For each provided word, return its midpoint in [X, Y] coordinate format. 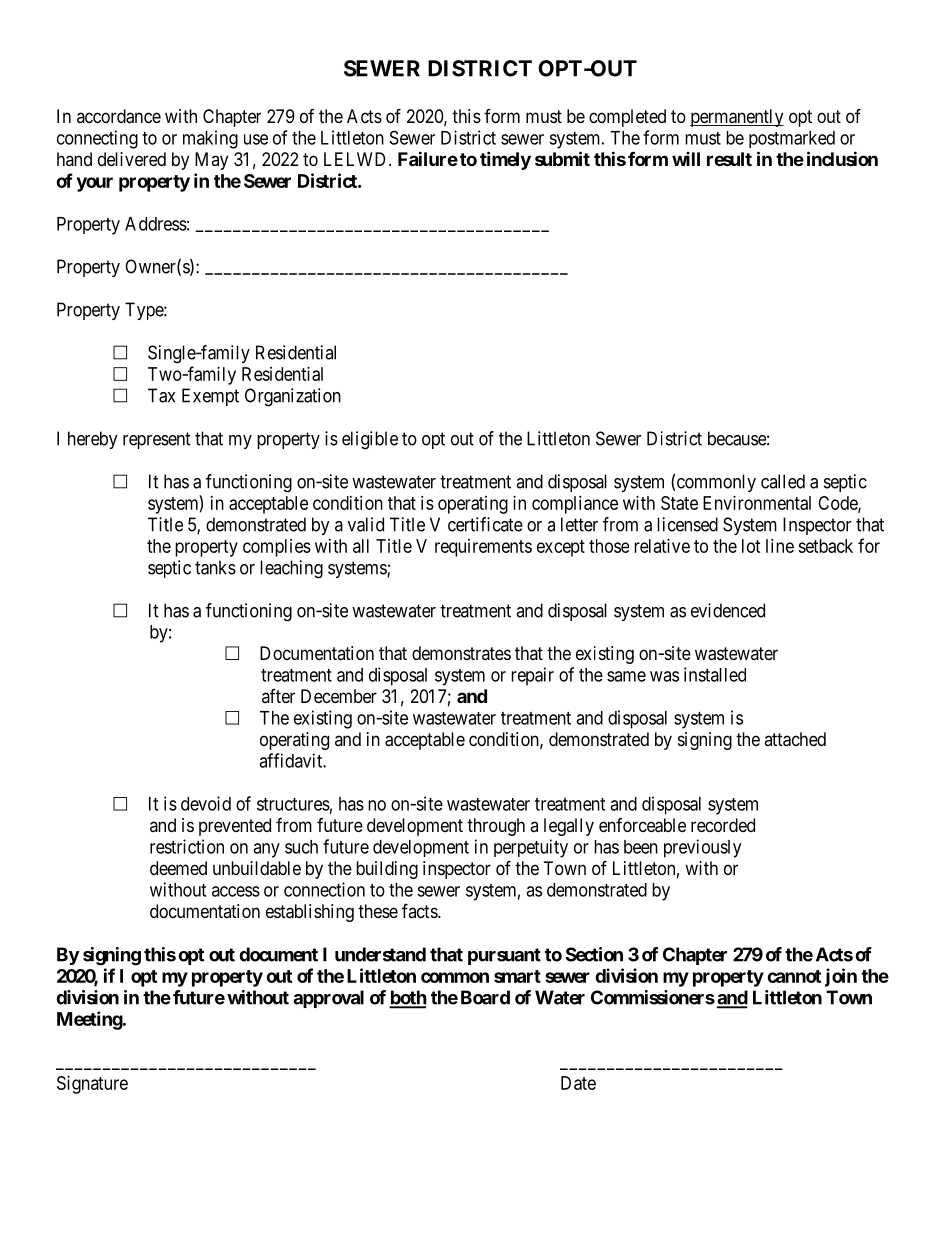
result [729, 159]
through [496, 827]
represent [157, 440]
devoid [206, 803]
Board [485, 997]
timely [505, 160]
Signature [92, 1085]
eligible [370, 440]
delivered [132, 159]
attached [795, 739]
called [783, 481]
